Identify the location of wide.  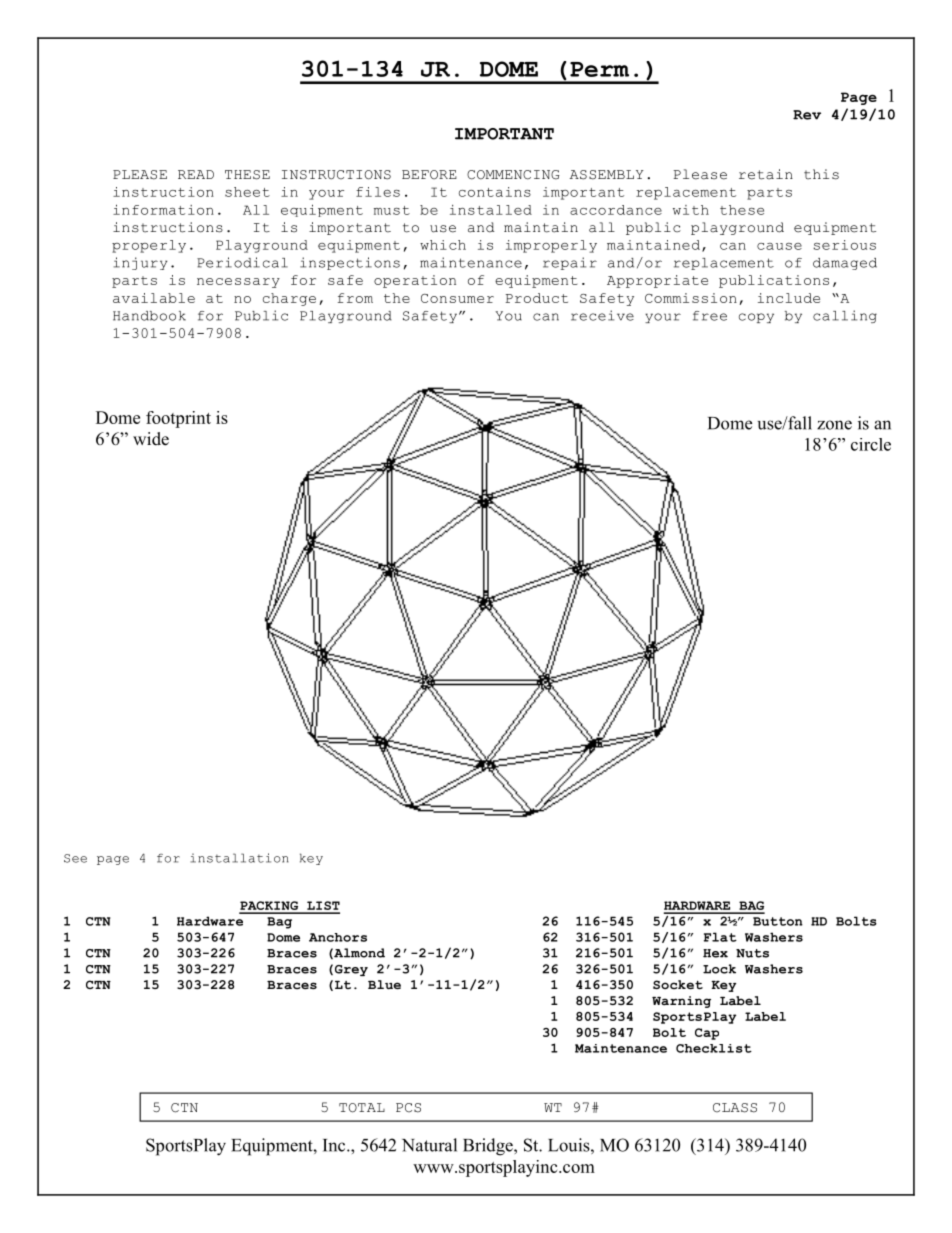
(151, 439).
